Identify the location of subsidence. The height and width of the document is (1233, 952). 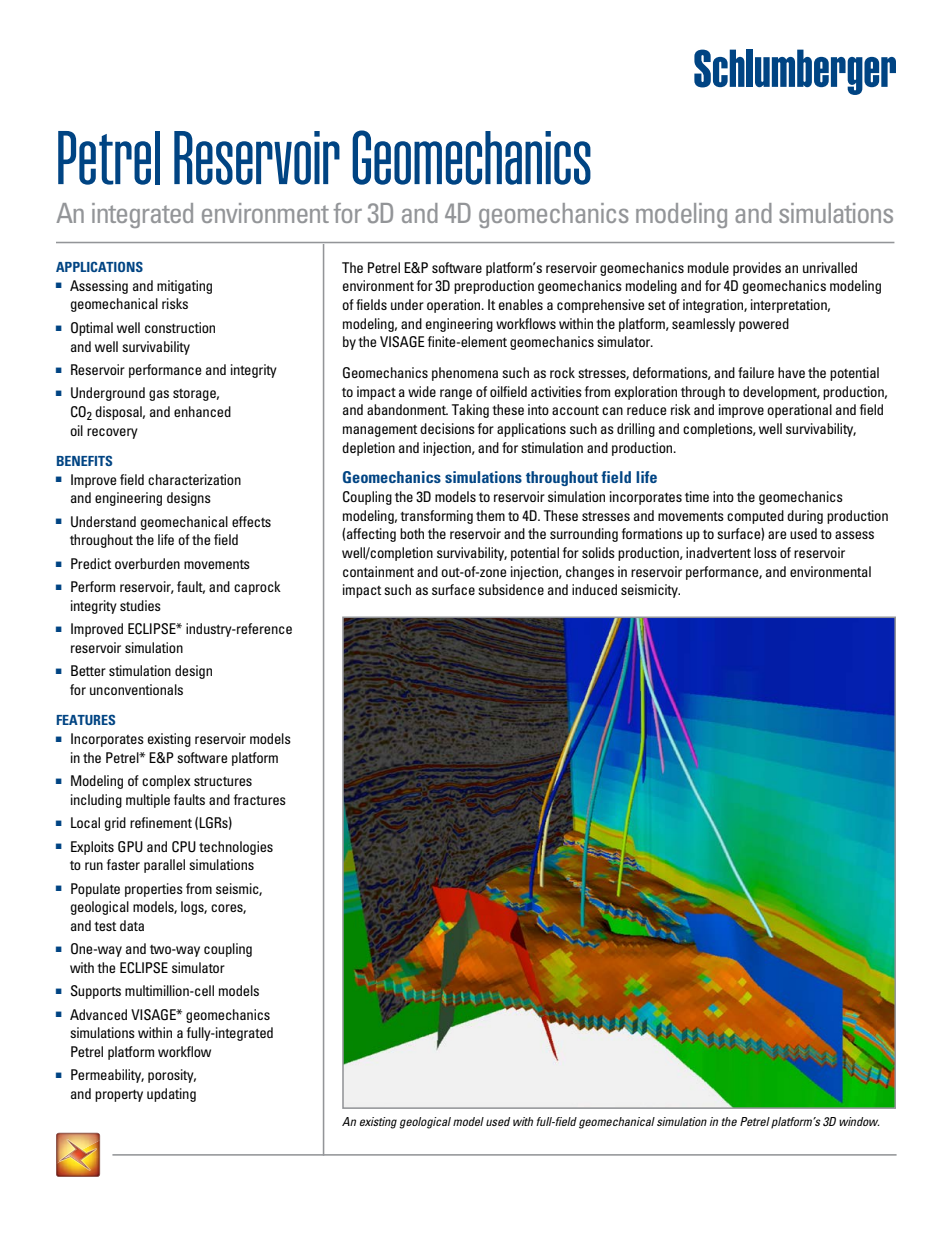
(511, 589).
